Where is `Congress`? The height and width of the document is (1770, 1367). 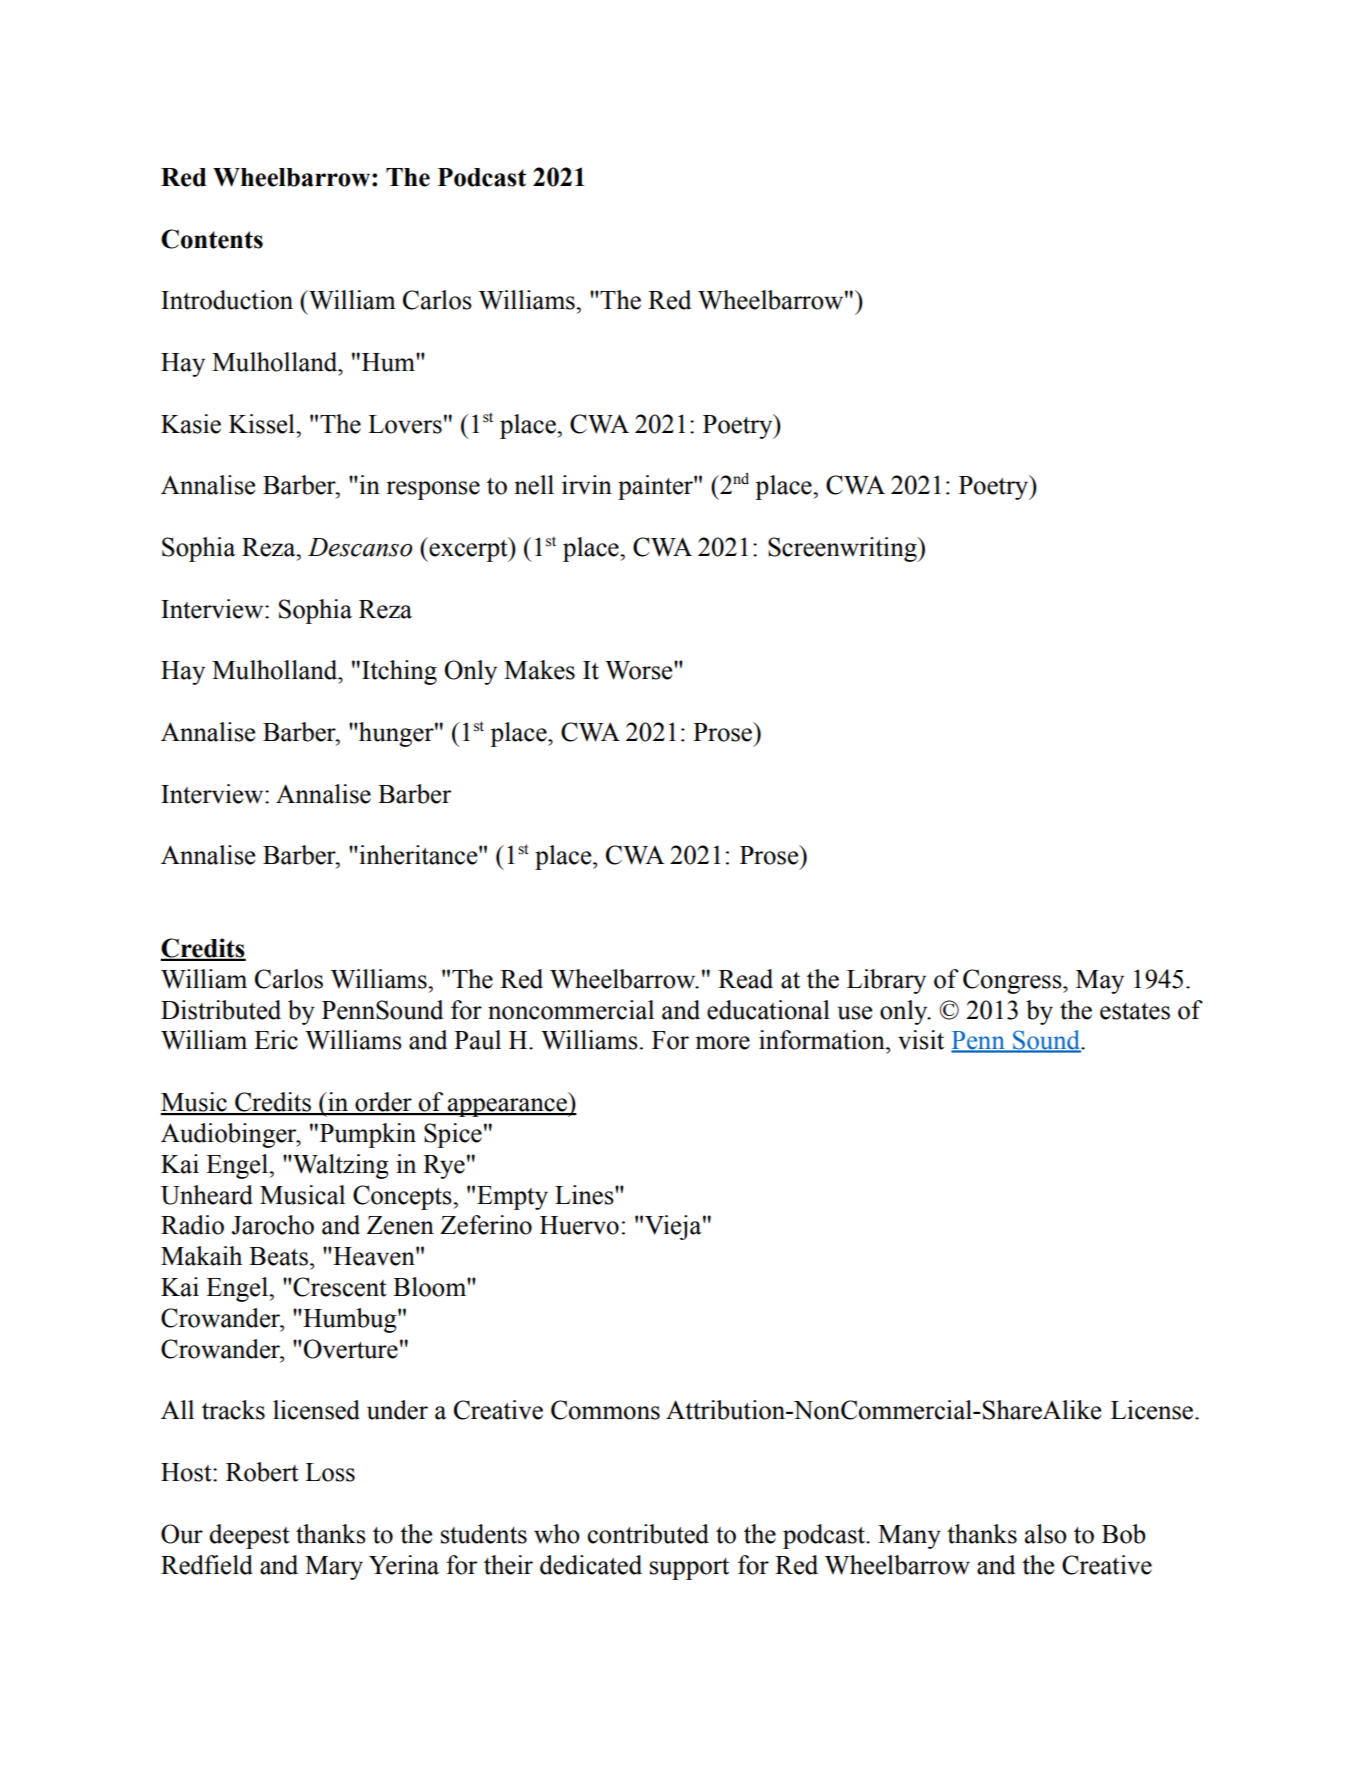 Congress is located at coordinates (1013, 981).
